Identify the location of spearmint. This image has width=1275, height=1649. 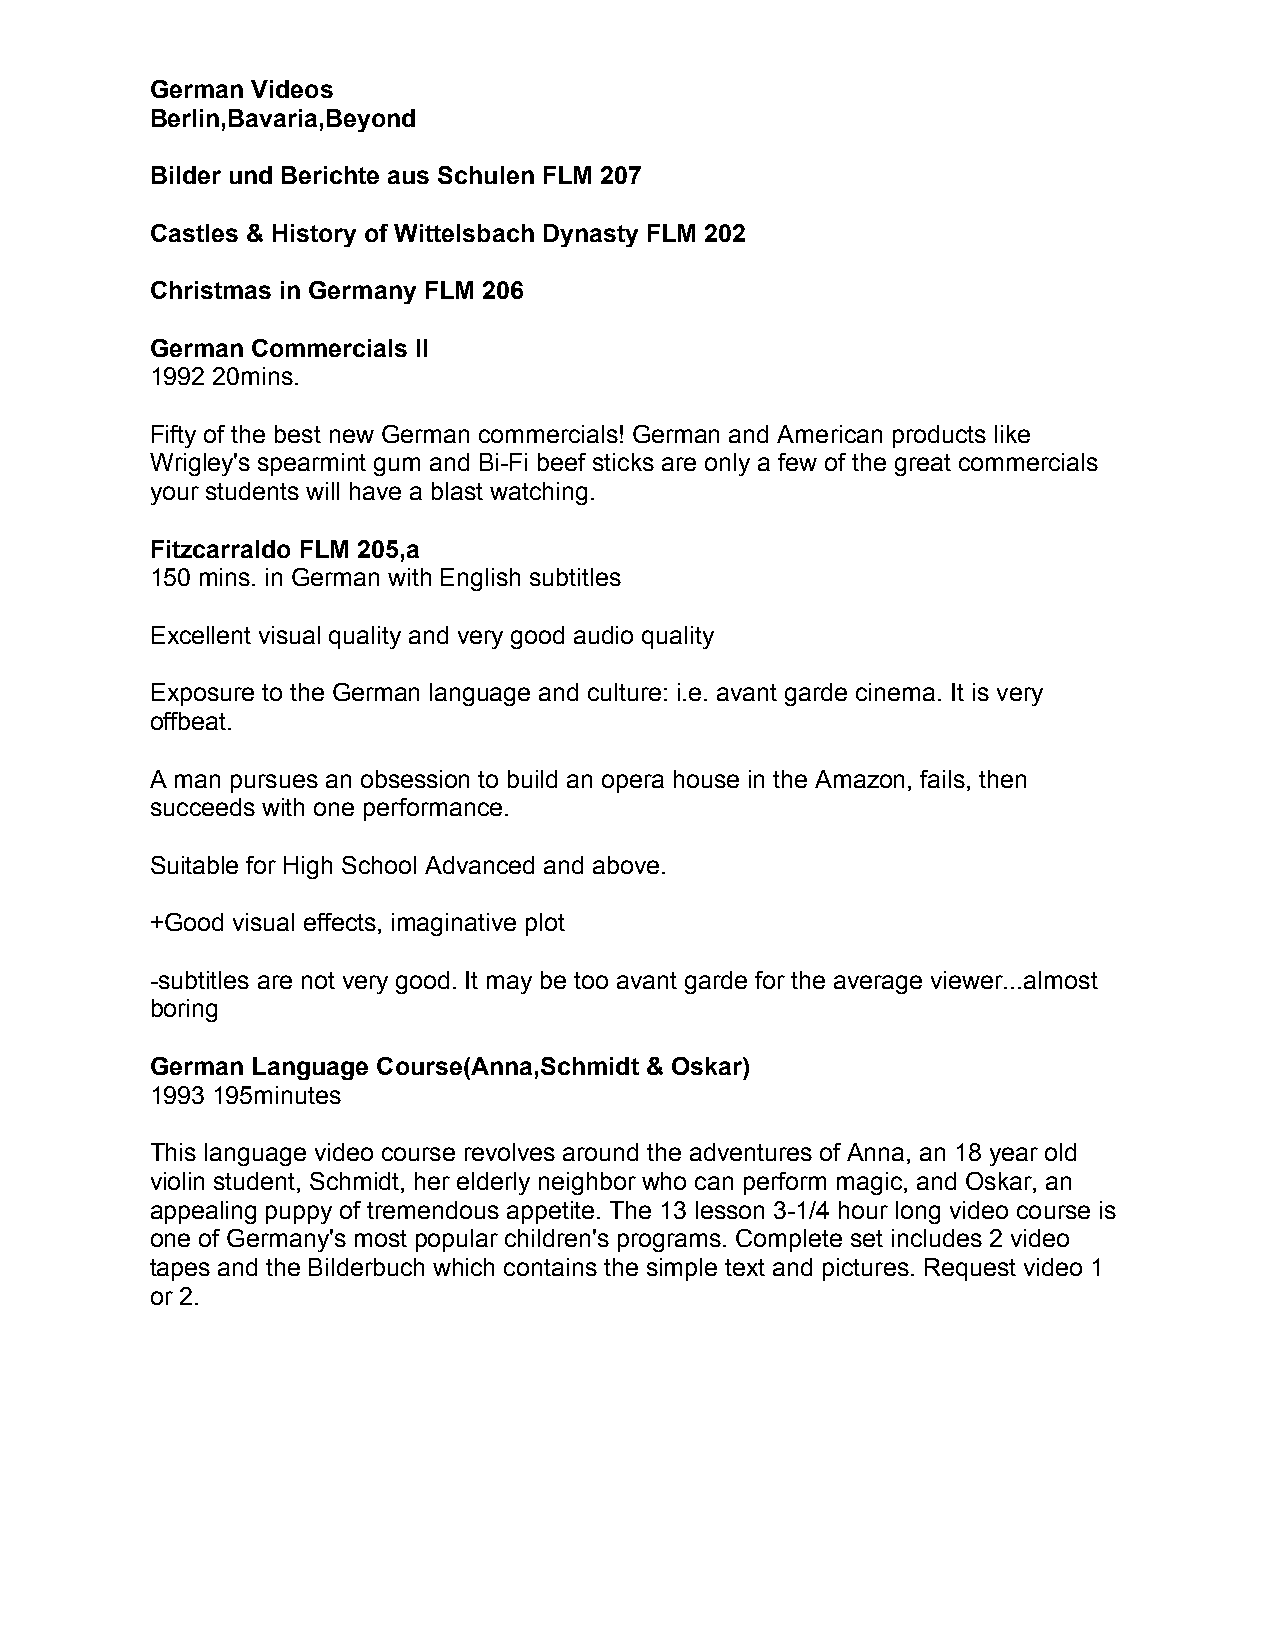
(312, 464).
